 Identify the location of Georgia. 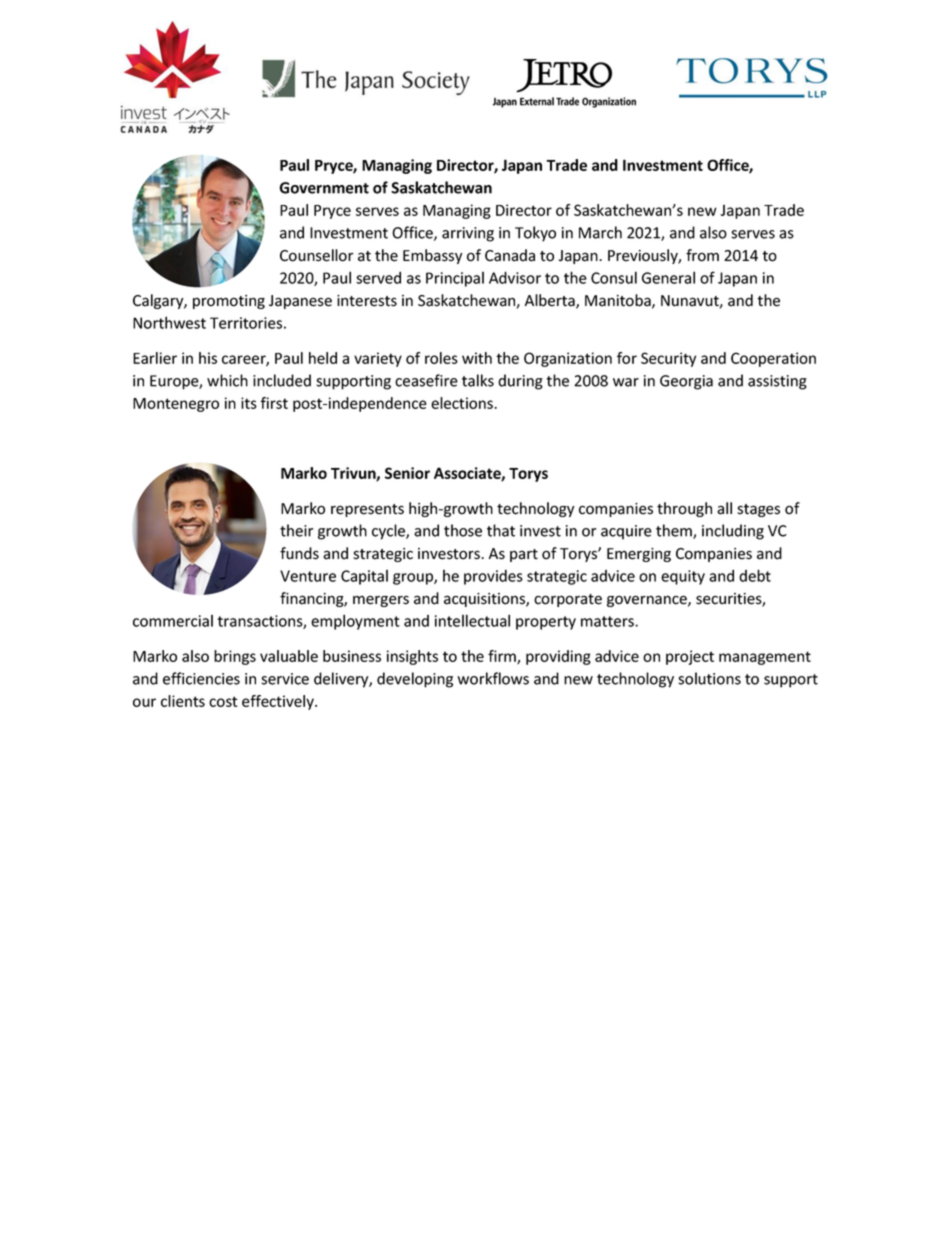
(686, 382).
